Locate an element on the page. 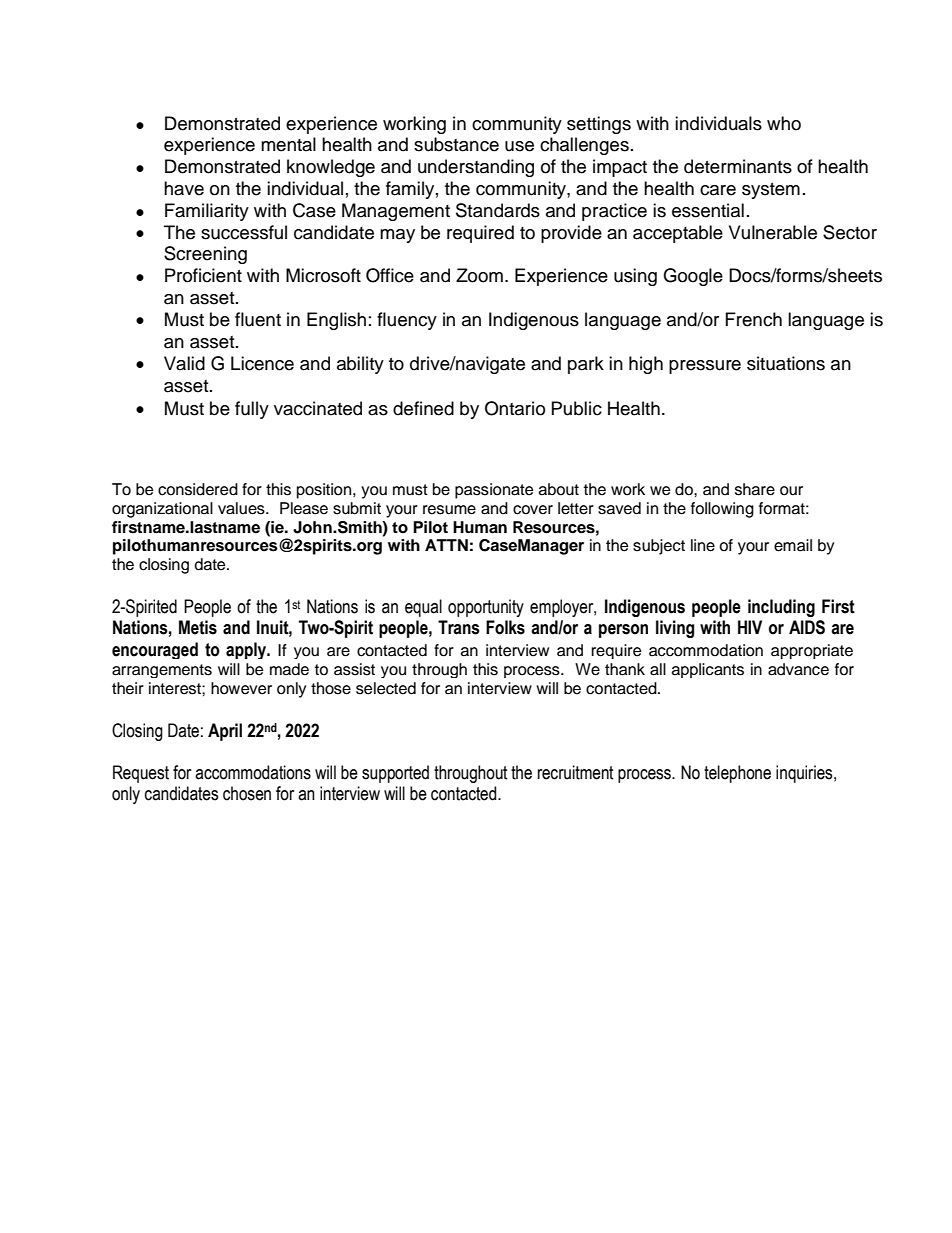 The image size is (952, 1233). opportunity is located at coordinates (486, 608).
